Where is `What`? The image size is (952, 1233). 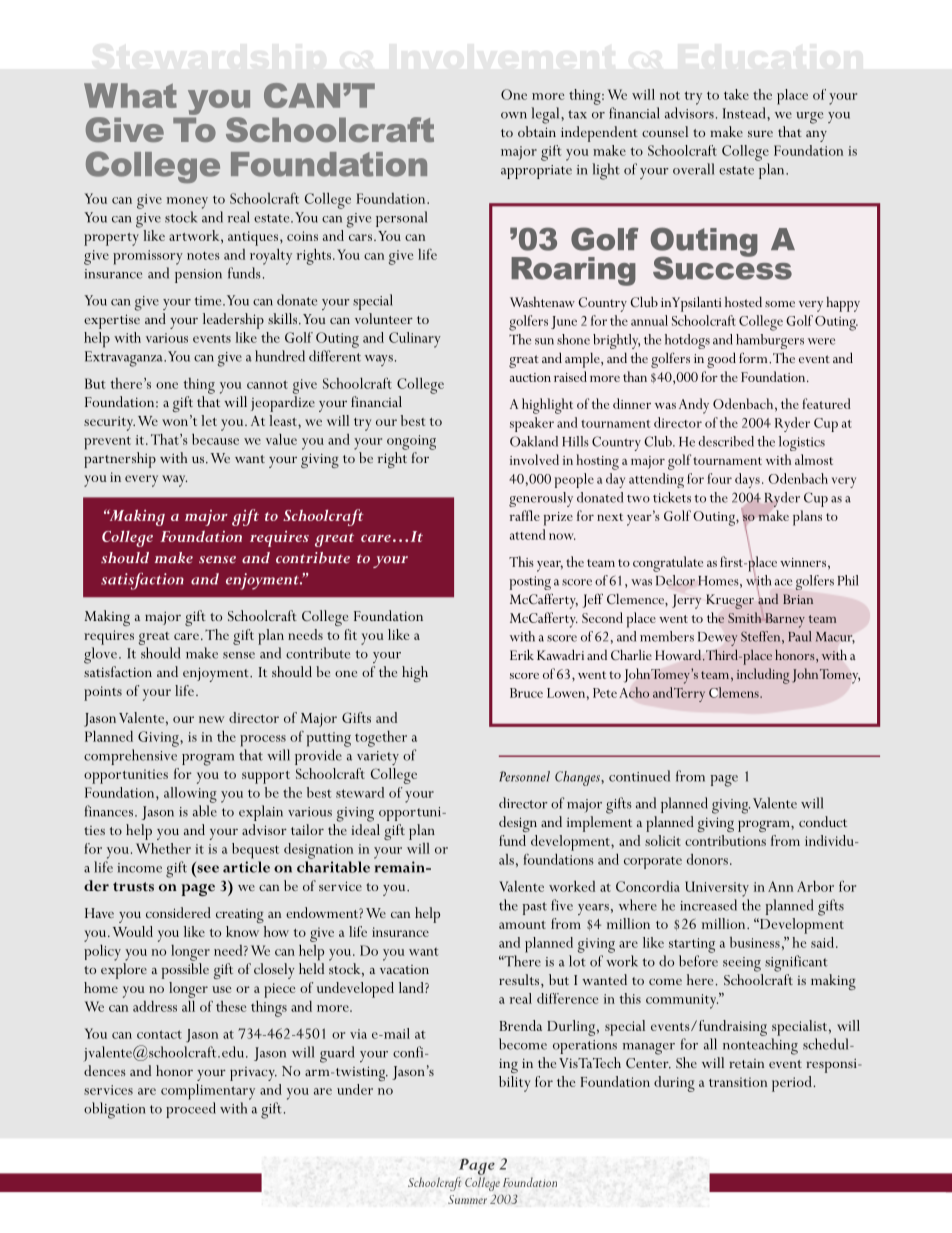
What is located at coordinates (130, 95).
